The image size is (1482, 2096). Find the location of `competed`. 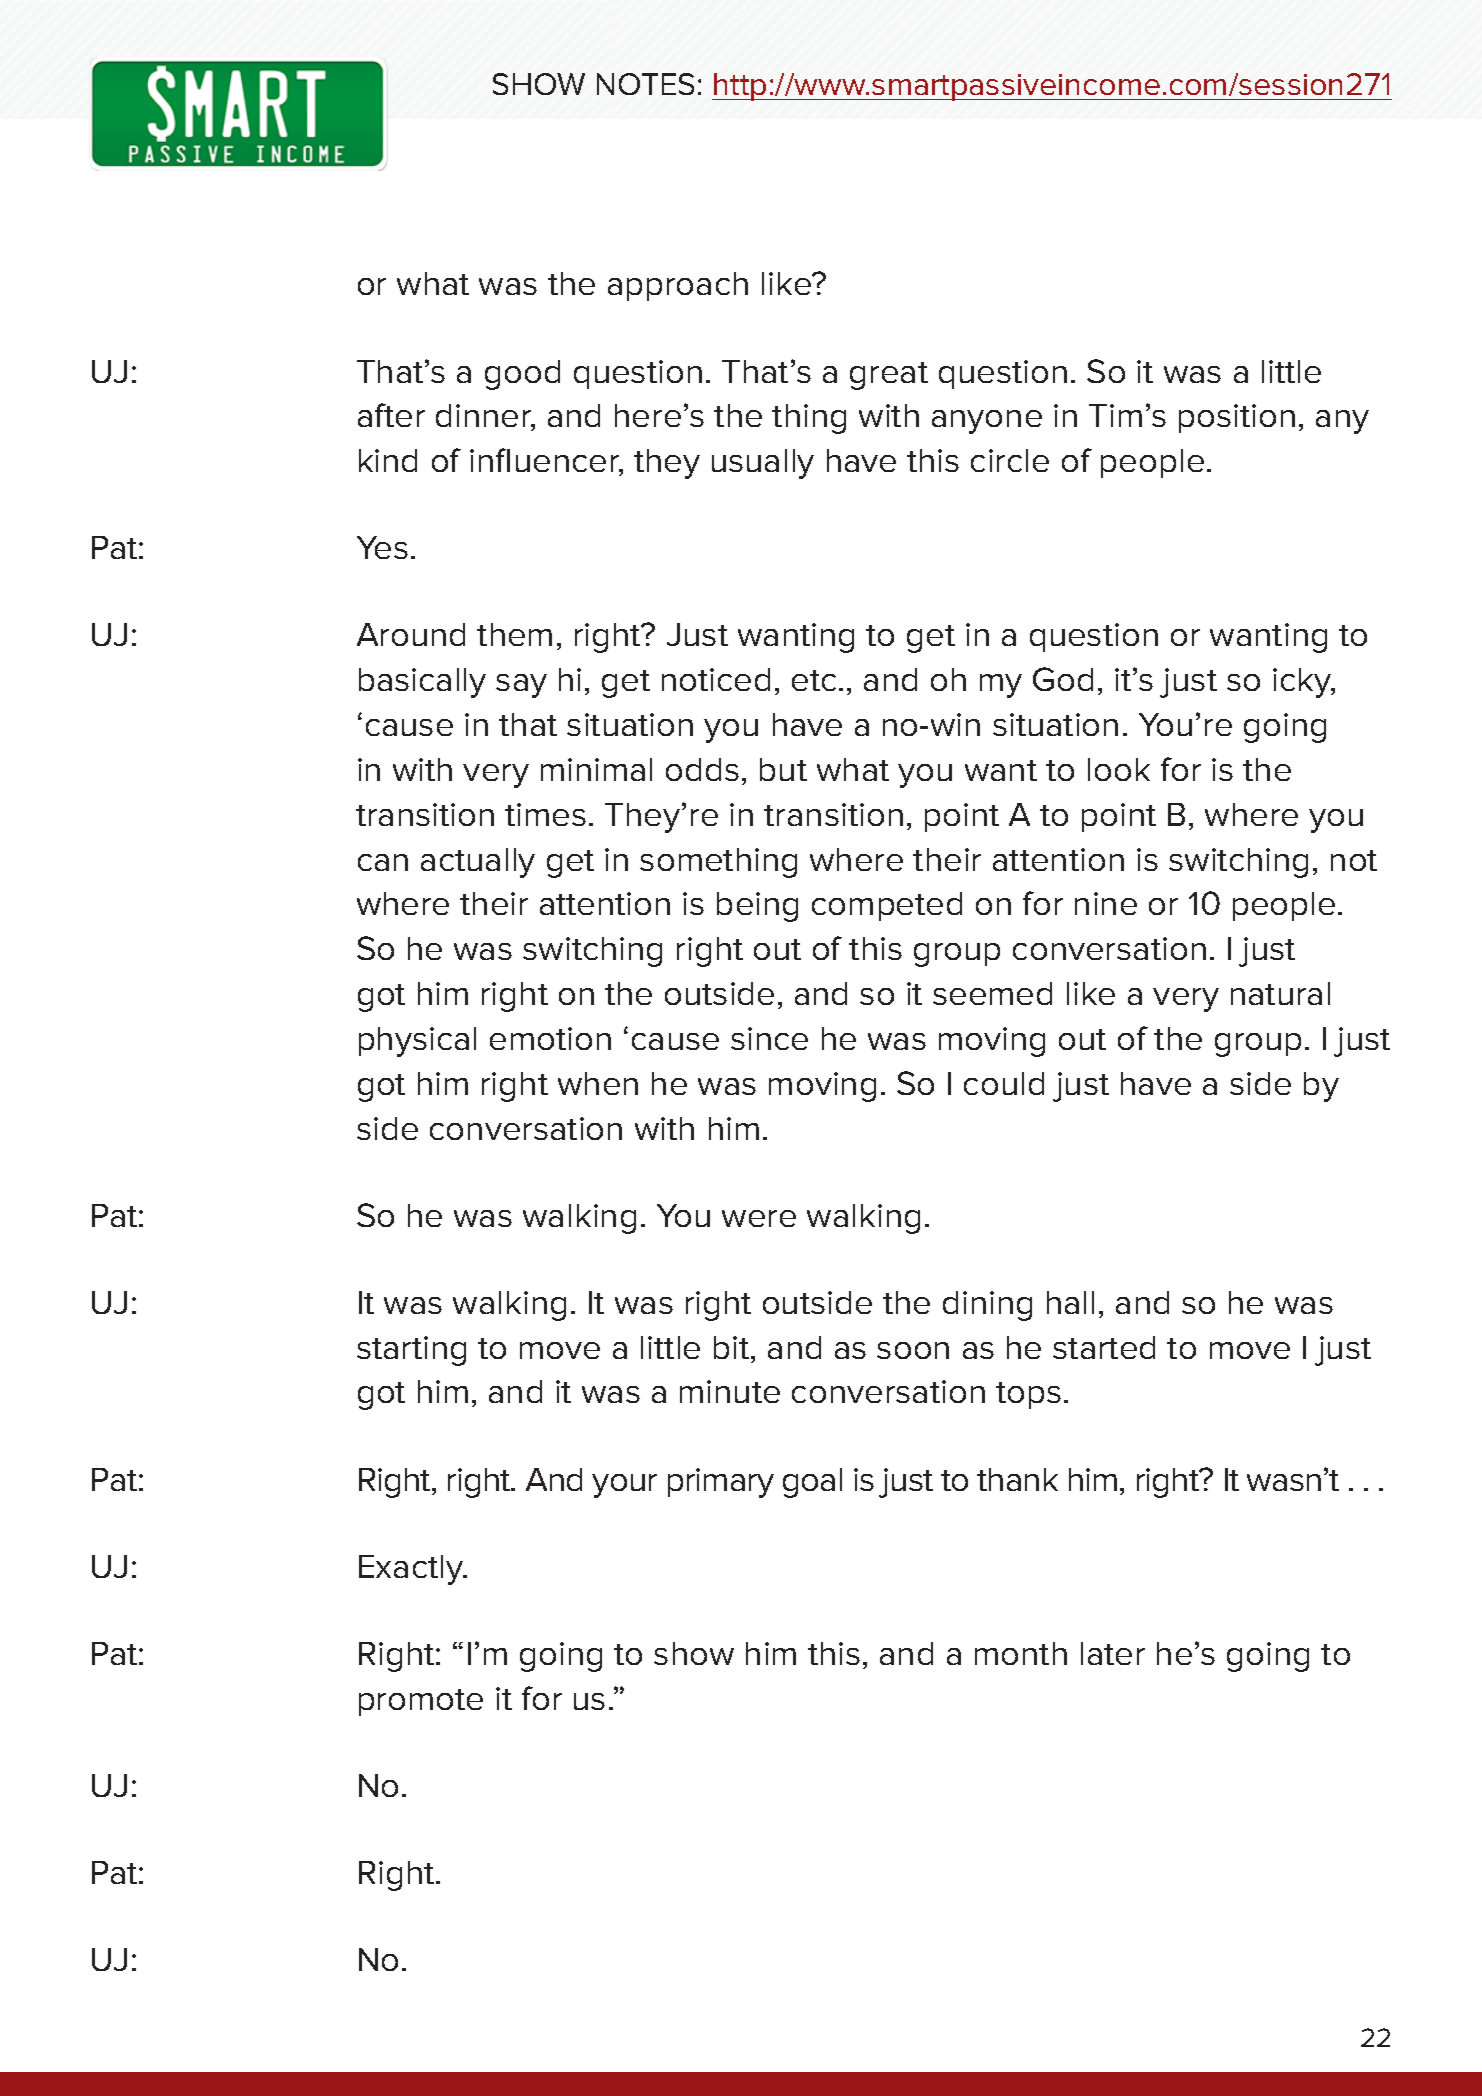

competed is located at coordinates (887, 906).
